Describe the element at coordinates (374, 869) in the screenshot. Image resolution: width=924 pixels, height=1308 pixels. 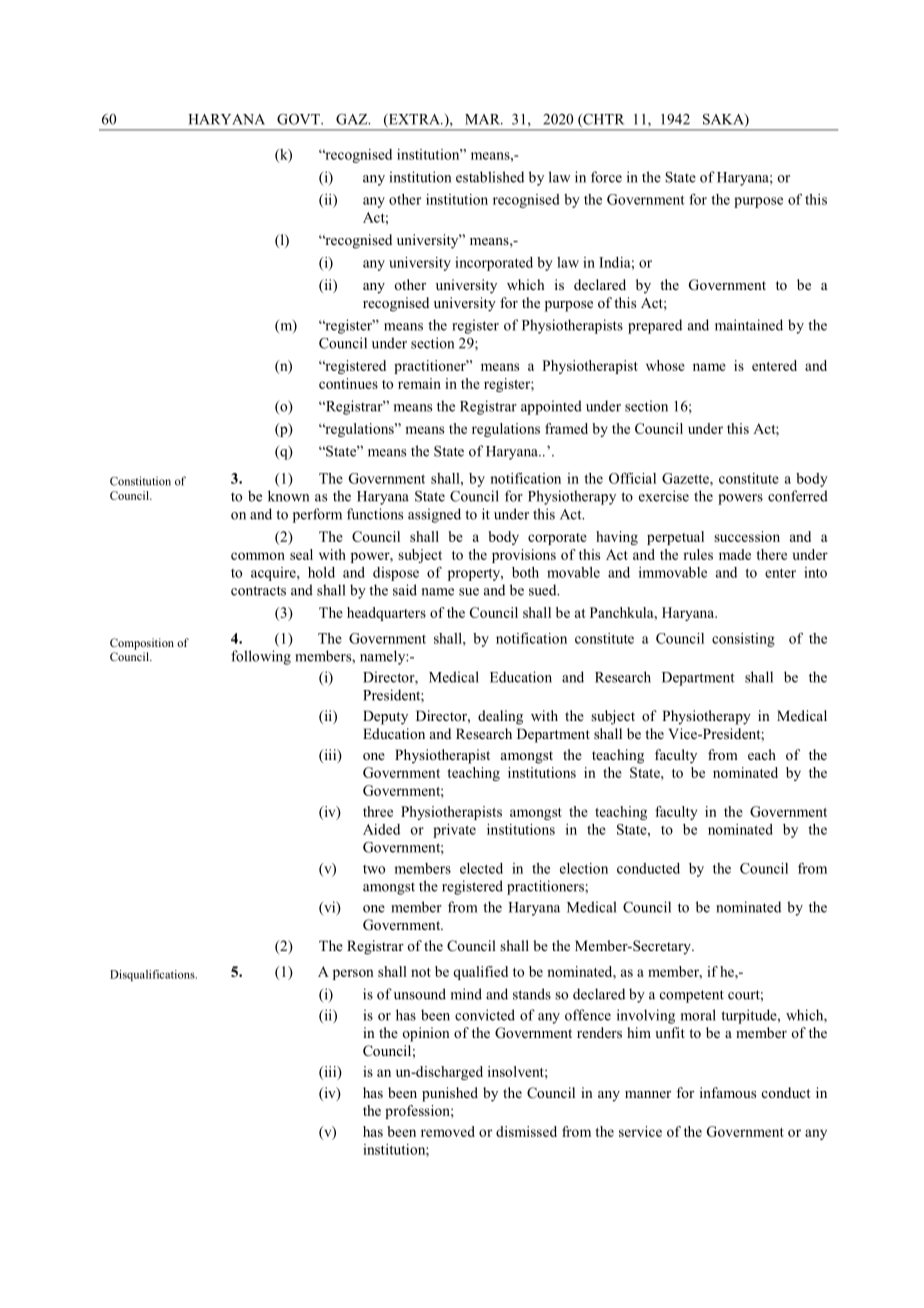
I see `two` at that location.
